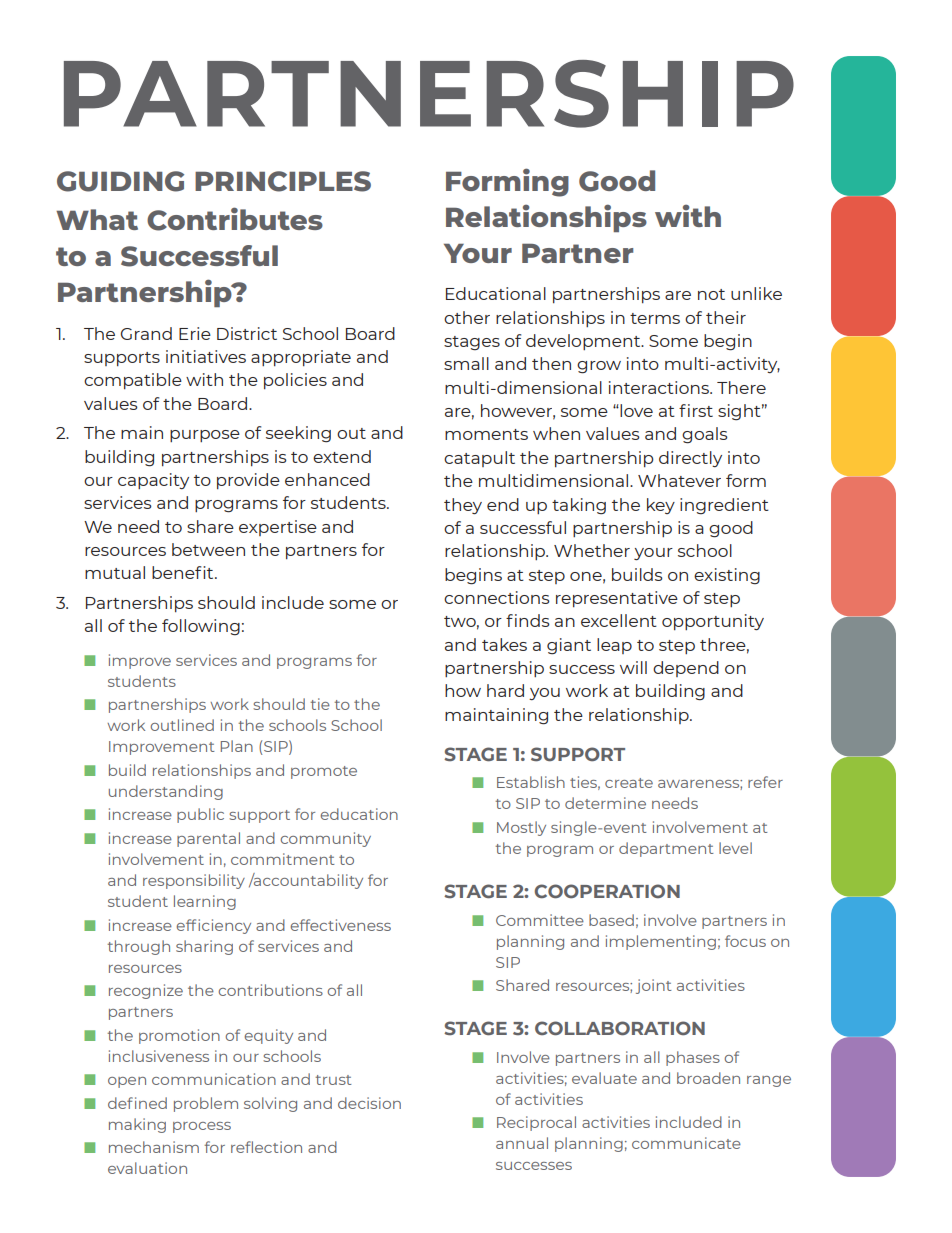 Image resolution: width=952 pixels, height=1233 pixels. Describe the element at coordinates (466, 363) in the page. I see `small` at that location.
